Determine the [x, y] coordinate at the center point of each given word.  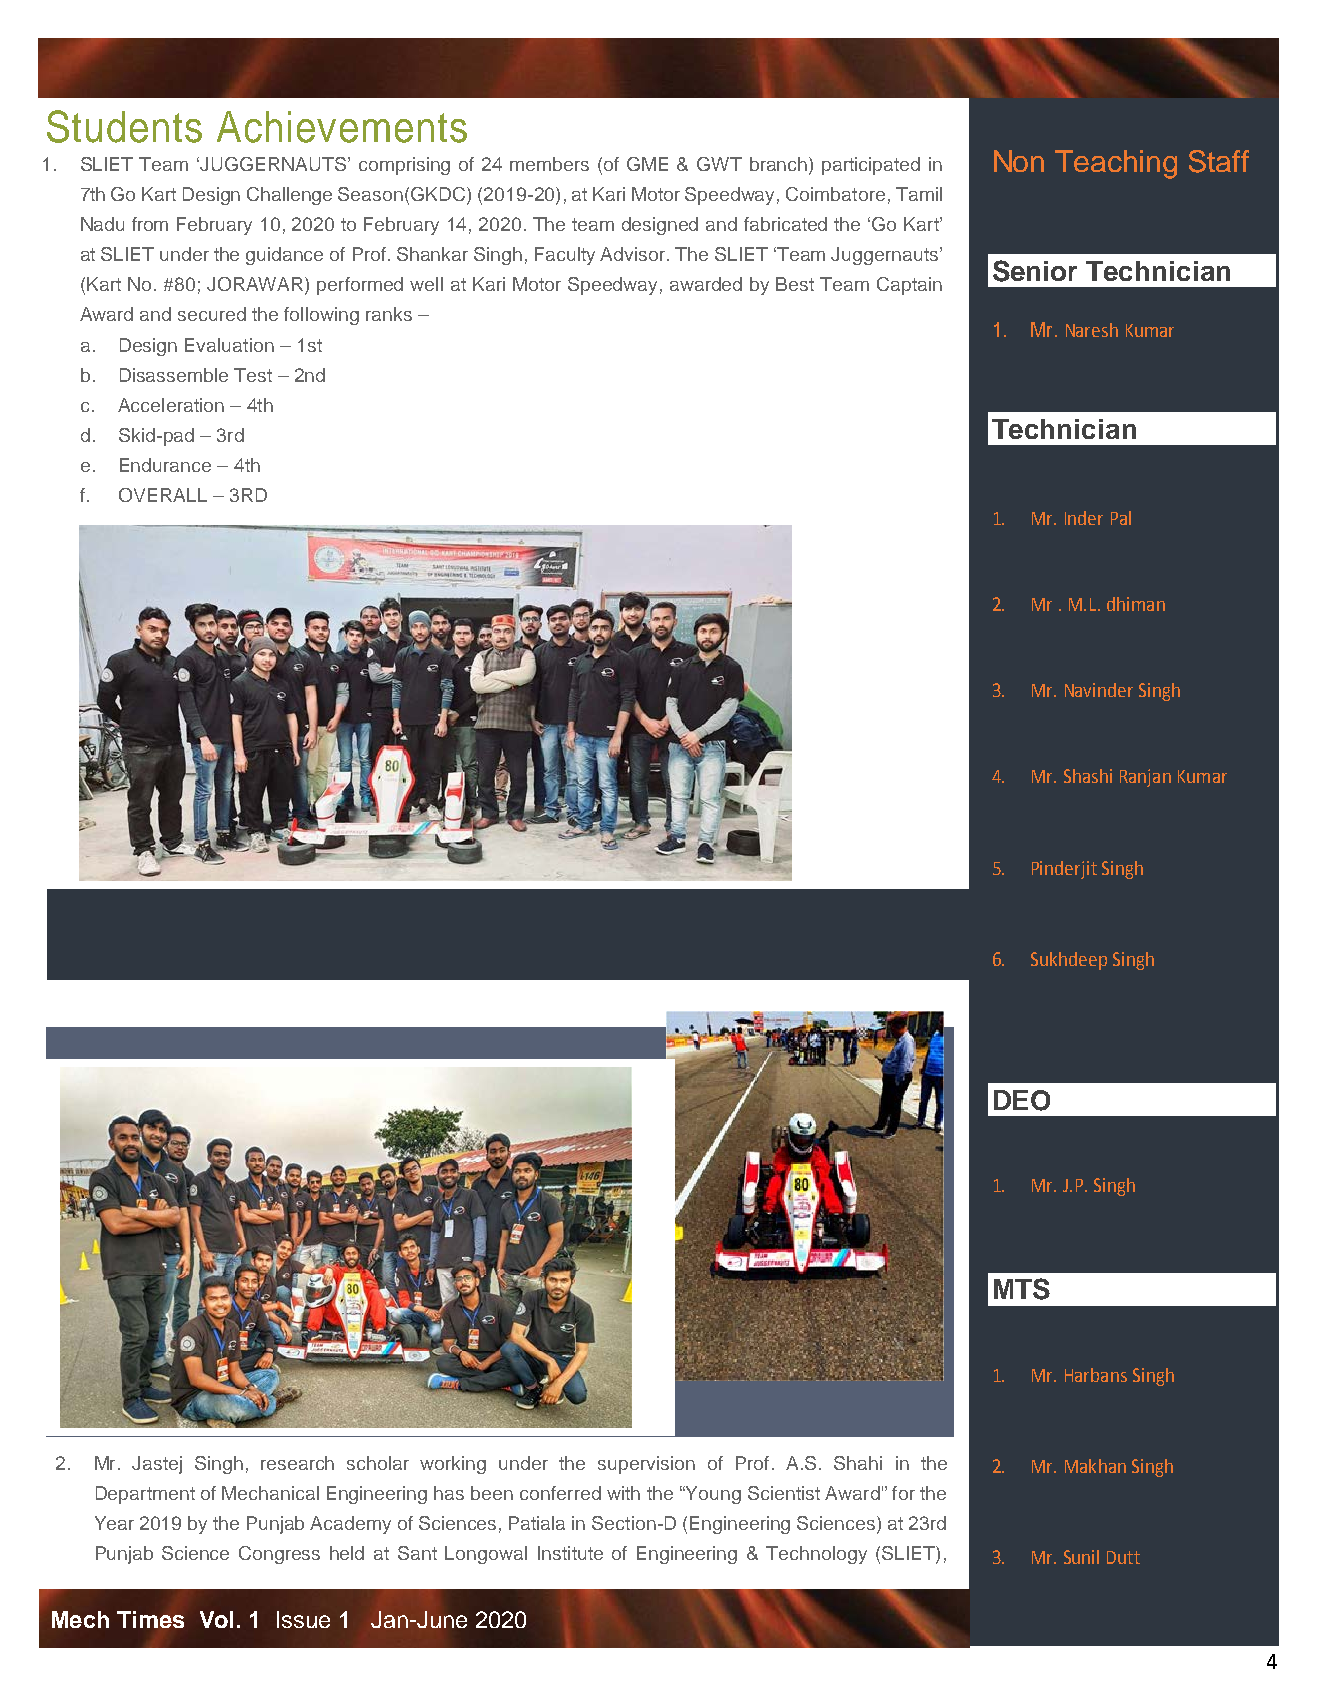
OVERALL [163, 495]
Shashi [1088, 776]
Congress [279, 1555]
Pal [1121, 518]
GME [647, 164]
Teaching [1116, 164]
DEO [1022, 1100]
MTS [1022, 1289]
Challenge [289, 196]
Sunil [1081, 1557]
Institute [570, 1553]
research [297, 1463]
